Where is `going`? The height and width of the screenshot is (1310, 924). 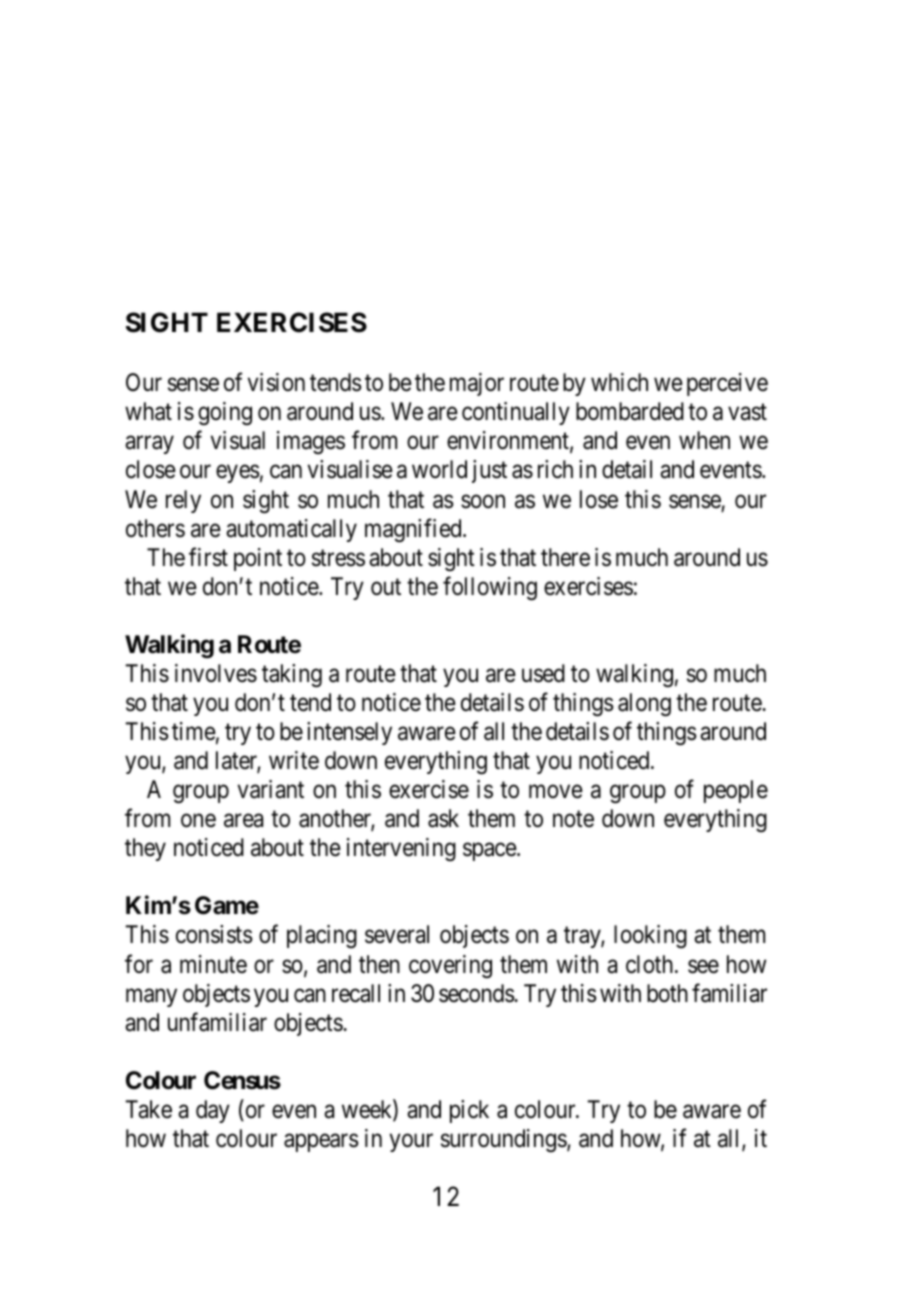 going is located at coordinates (225, 413).
